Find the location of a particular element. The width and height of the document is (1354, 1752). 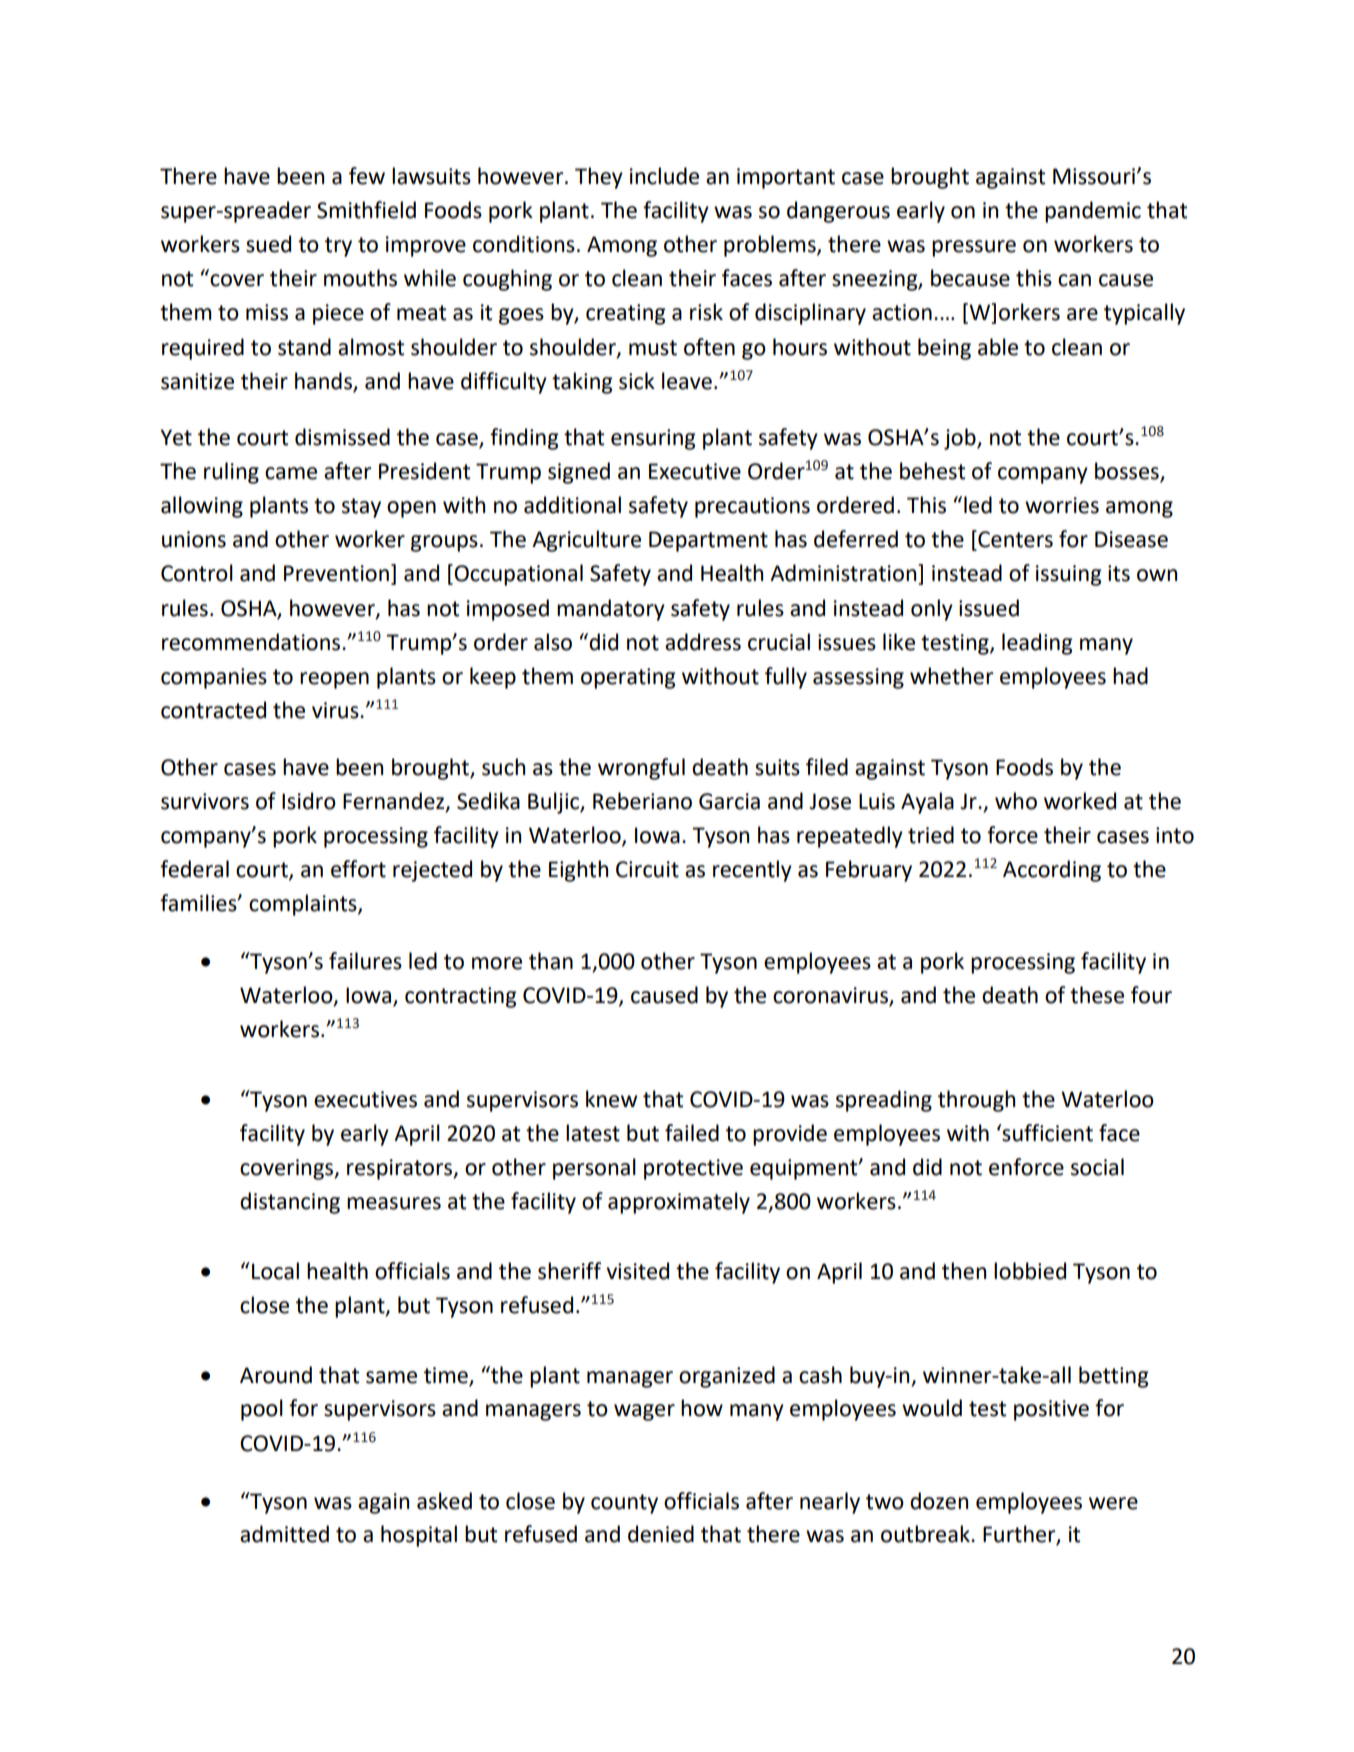

effort is located at coordinates (358, 869).
